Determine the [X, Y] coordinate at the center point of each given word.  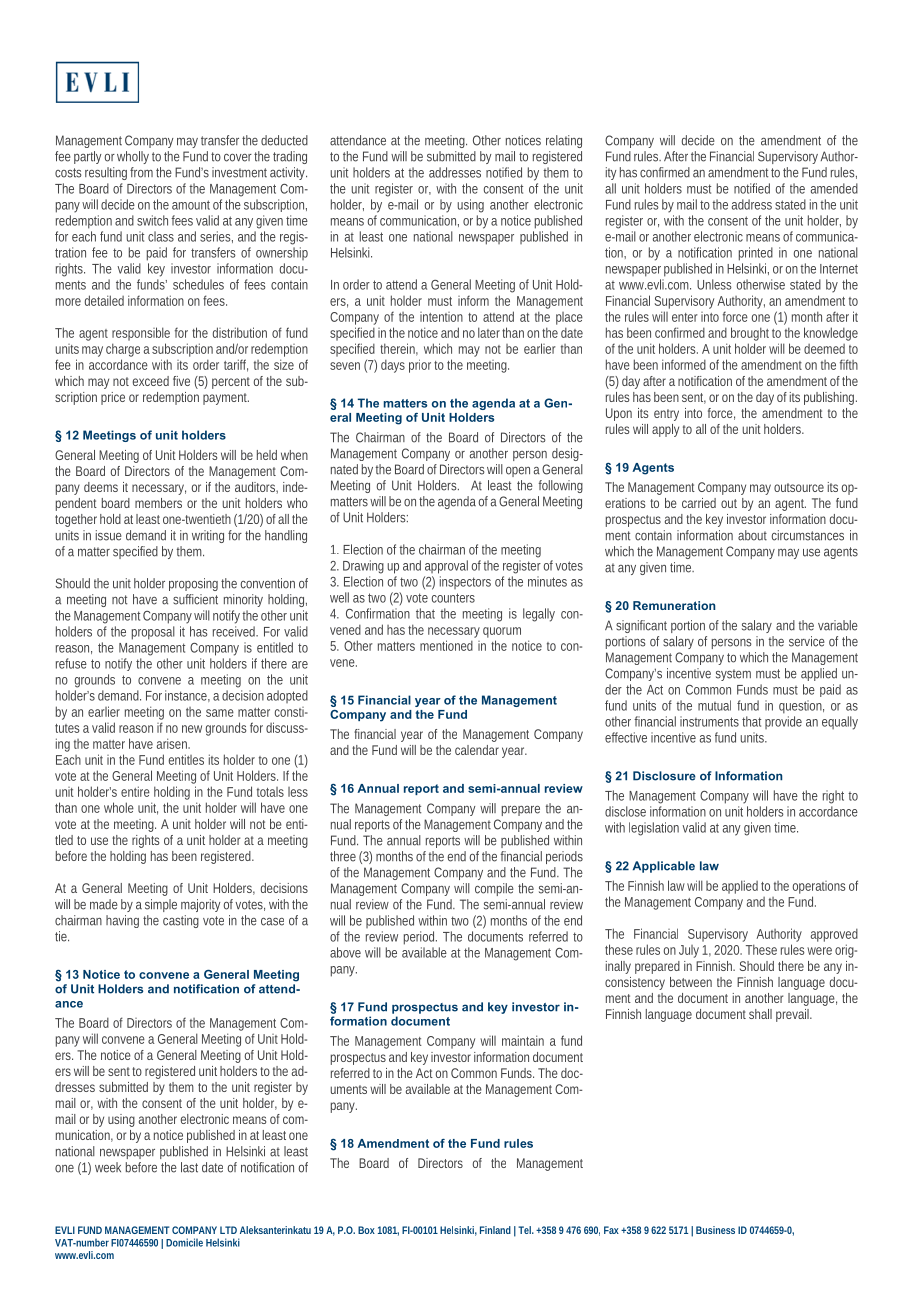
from [143, 172]
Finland [495, 1230]
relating [564, 141]
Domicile [184, 1242]
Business [715, 1230]
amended [834, 188]
